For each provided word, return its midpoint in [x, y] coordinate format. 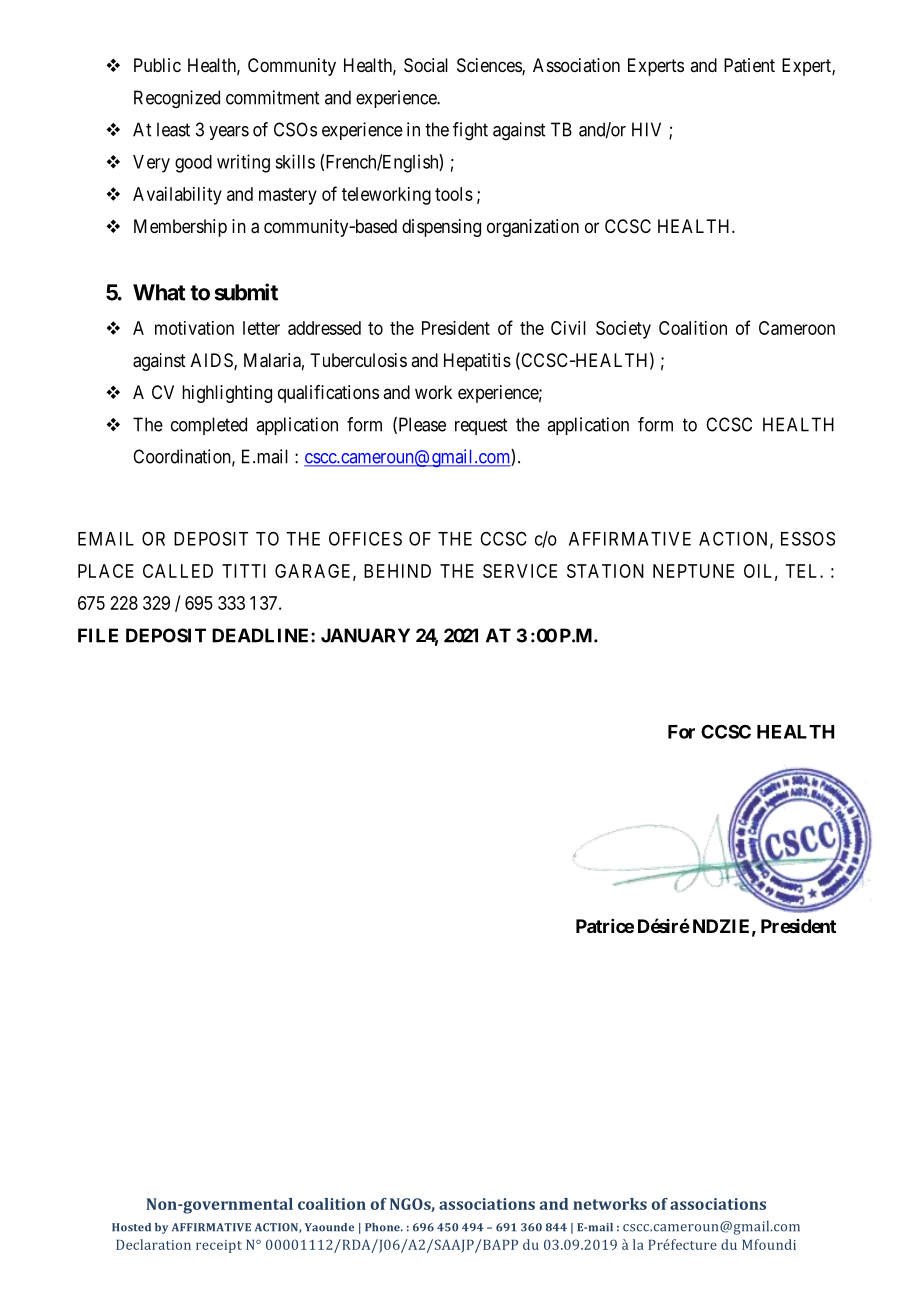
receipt [219, 1246]
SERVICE [520, 571]
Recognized [177, 99]
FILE [98, 635]
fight [470, 131]
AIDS [213, 361]
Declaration [153, 1244]
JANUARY [365, 635]
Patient [749, 65]
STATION [605, 571]
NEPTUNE [693, 571]
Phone [383, 1227]
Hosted [131, 1227]
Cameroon [797, 328]
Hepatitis [477, 362]
